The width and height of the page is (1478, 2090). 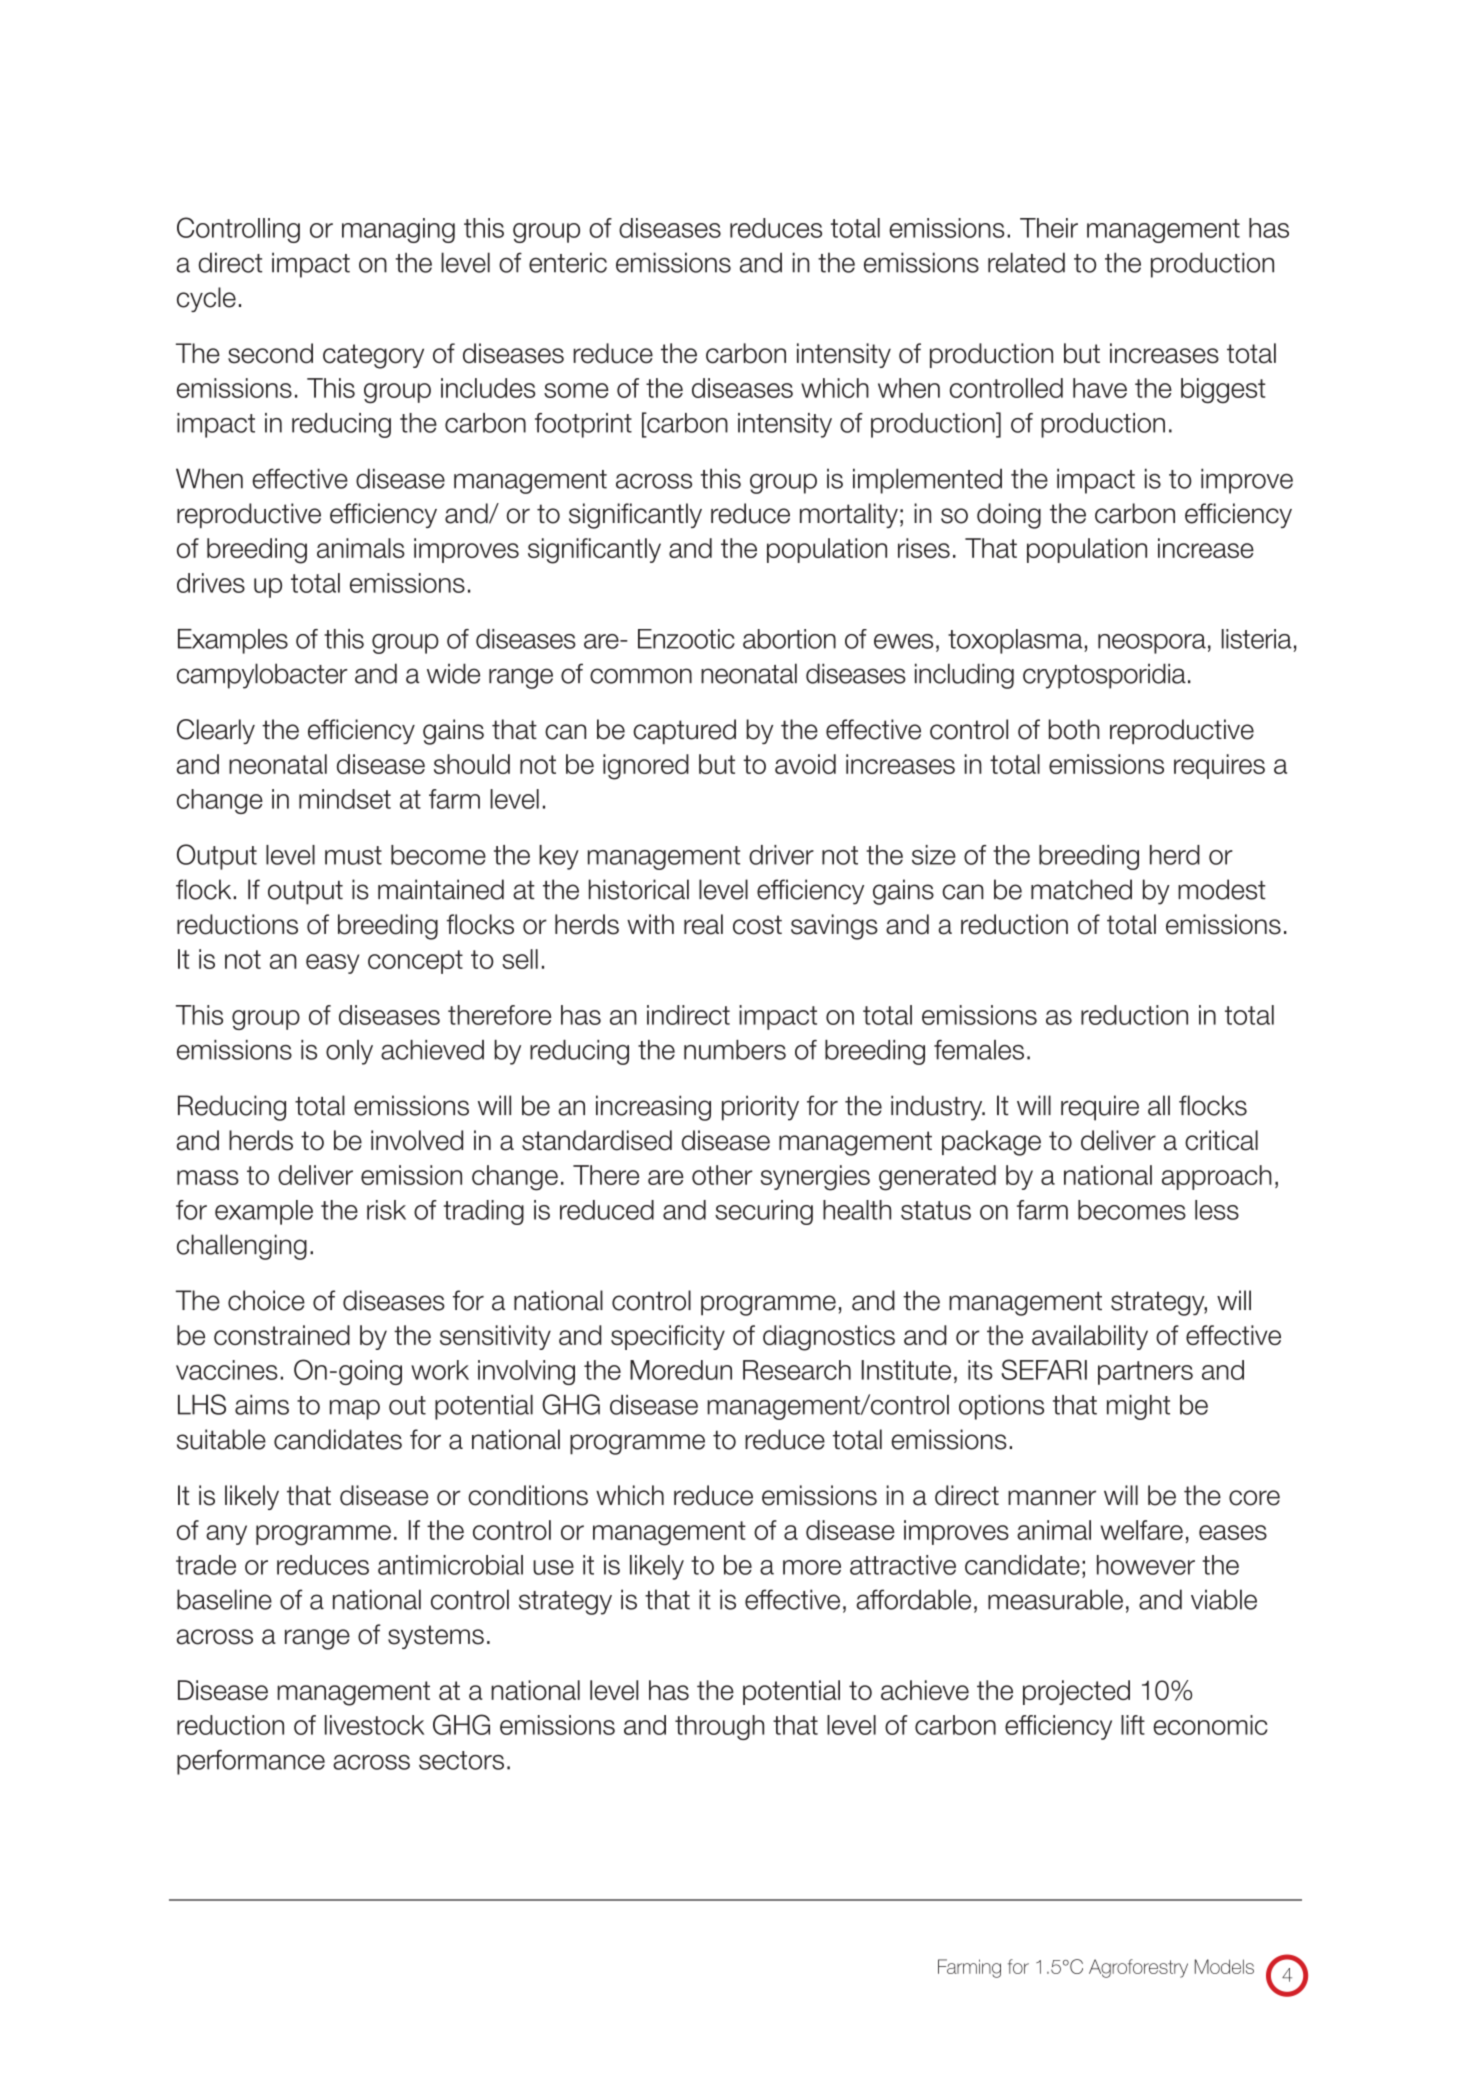 What do you see at coordinates (1145, 1373) in the page?
I see `partners` at bounding box center [1145, 1373].
